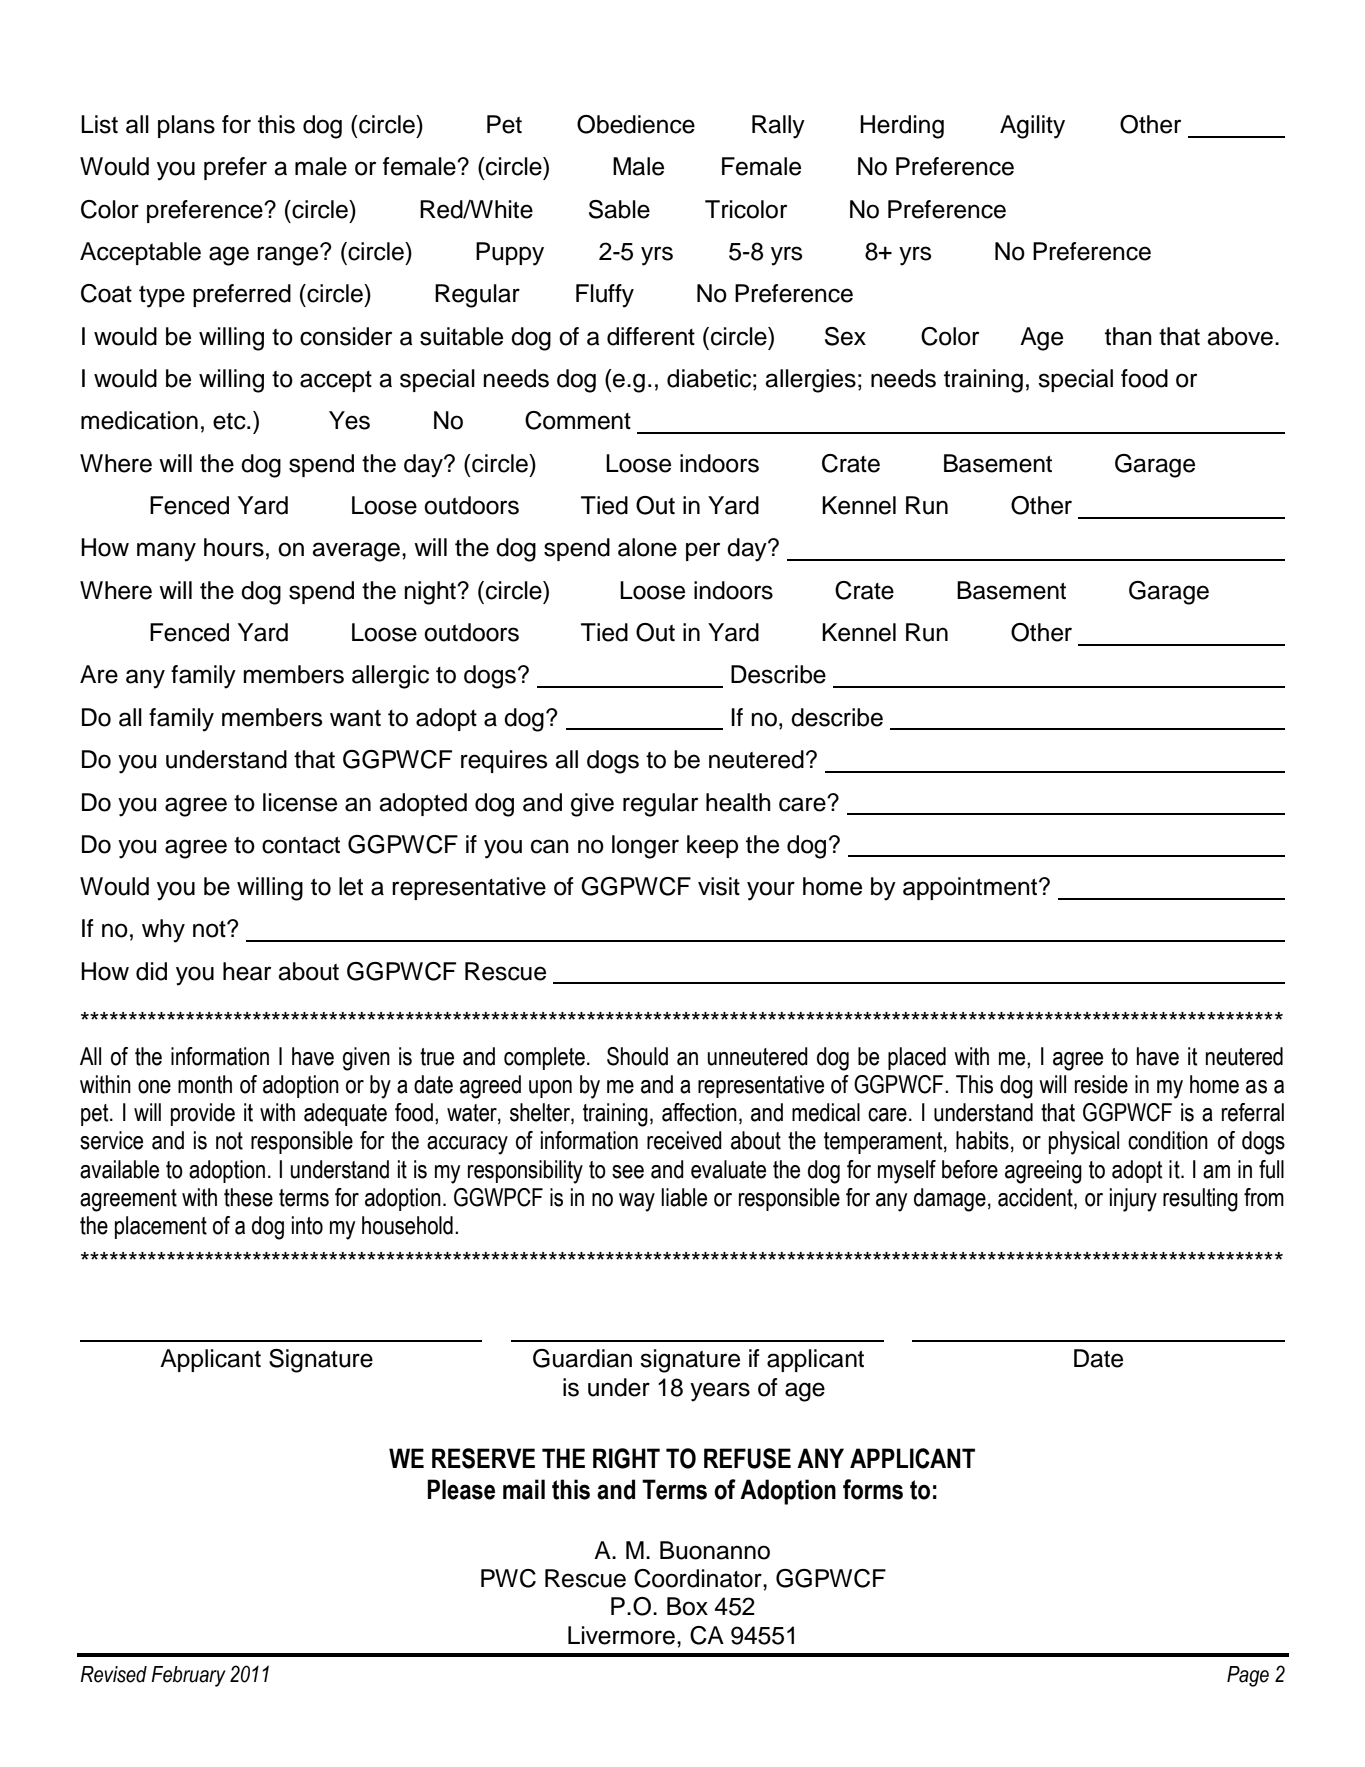  What do you see at coordinates (636, 124) in the image?
I see `Obedience` at bounding box center [636, 124].
